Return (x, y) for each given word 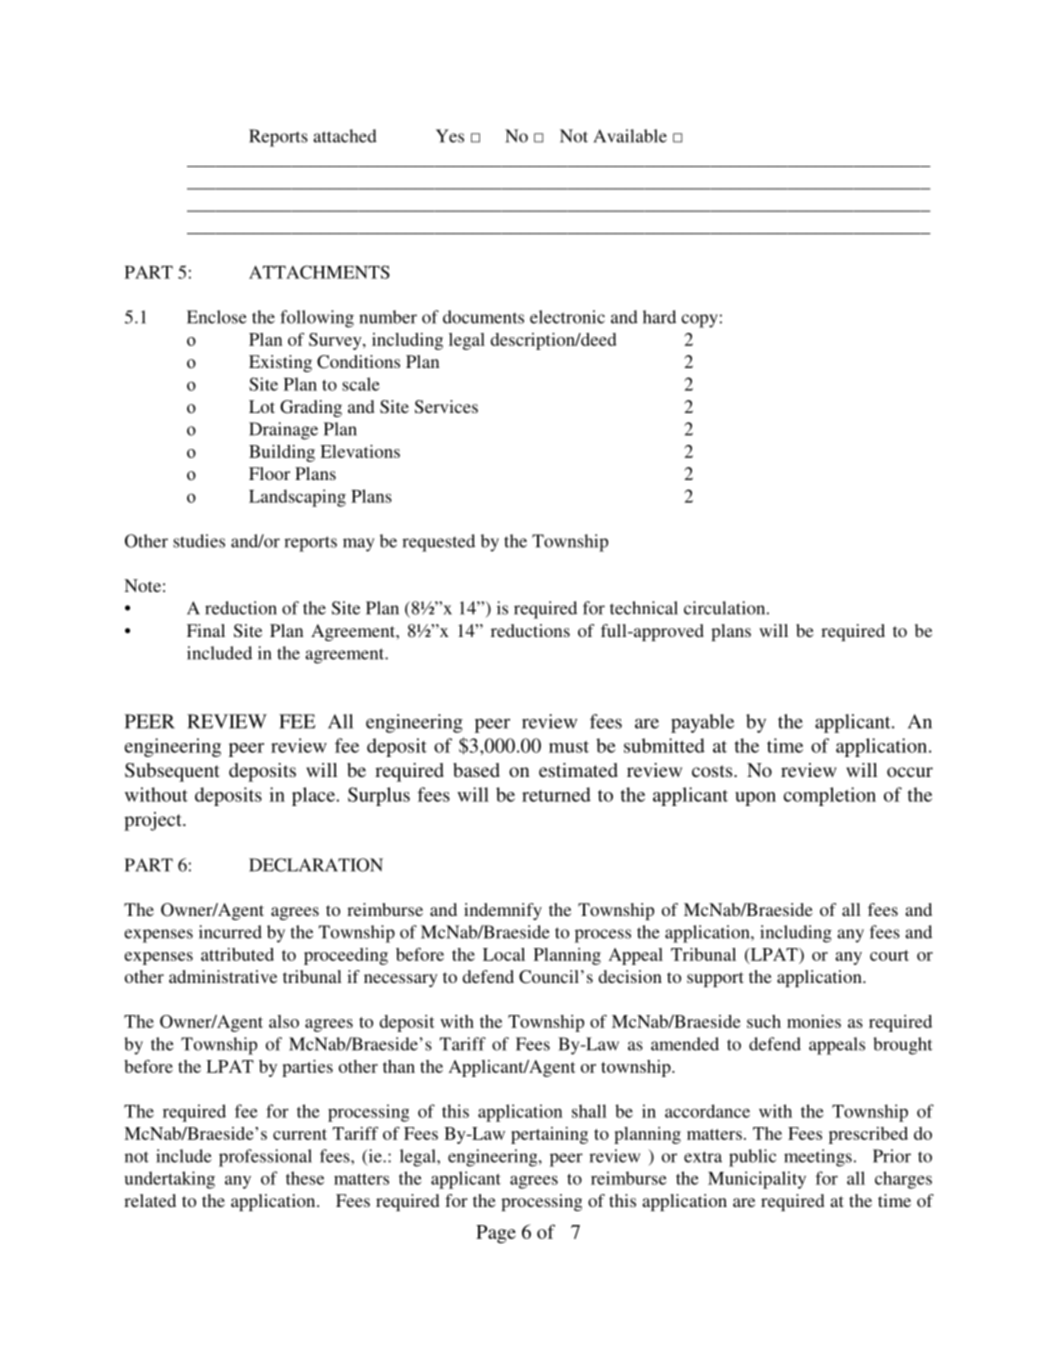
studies (199, 541)
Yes (450, 136)
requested (438, 543)
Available (630, 136)
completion (830, 796)
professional (265, 1158)
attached (345, 136)
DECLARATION (316, 865)
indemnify (503, 911)
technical (644, 608)
